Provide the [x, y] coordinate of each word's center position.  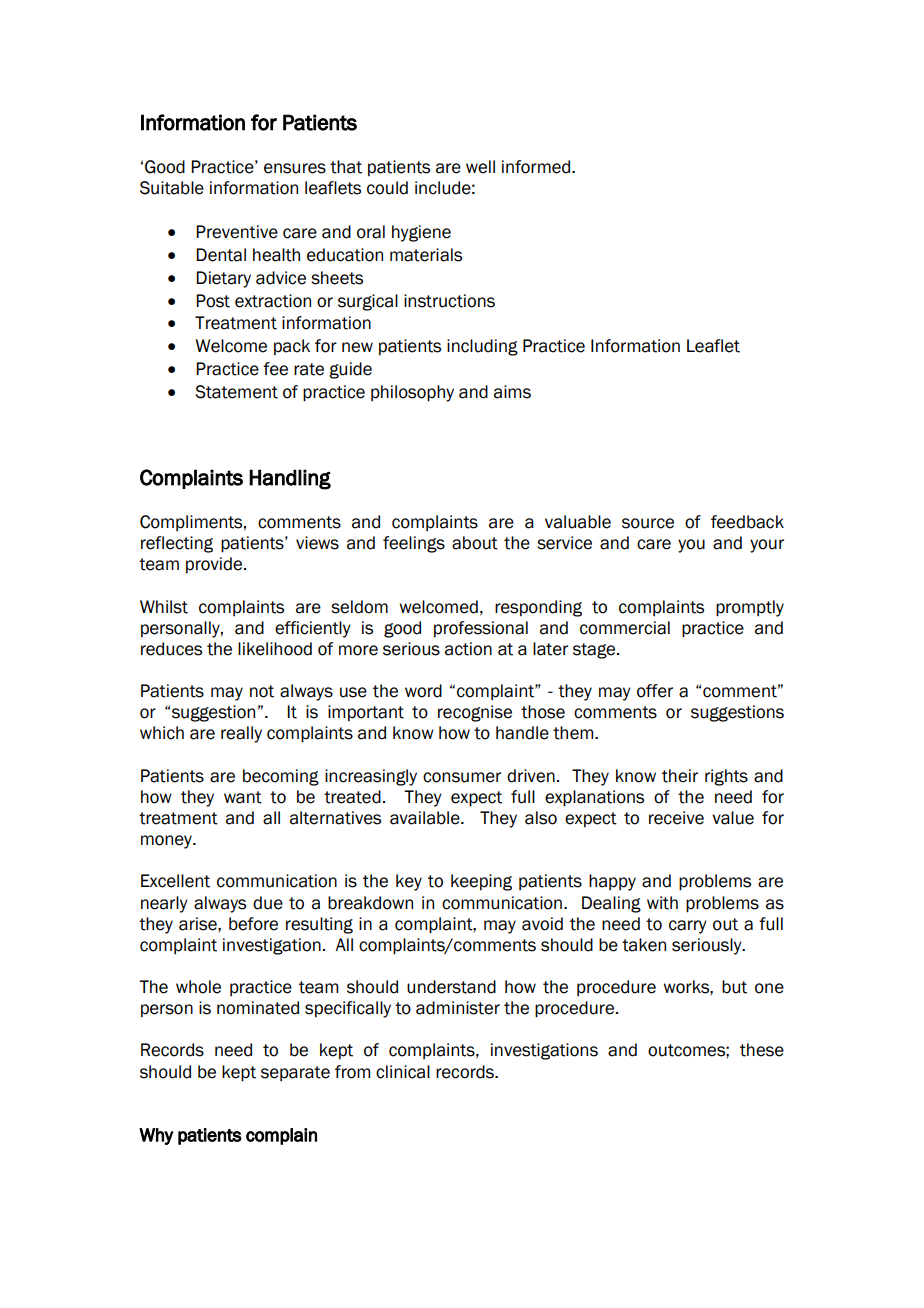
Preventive [237, 232]
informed [537, 167]
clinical [403, 1072]
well [480, 167]
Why [156, 1136]
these [762, 1050]
